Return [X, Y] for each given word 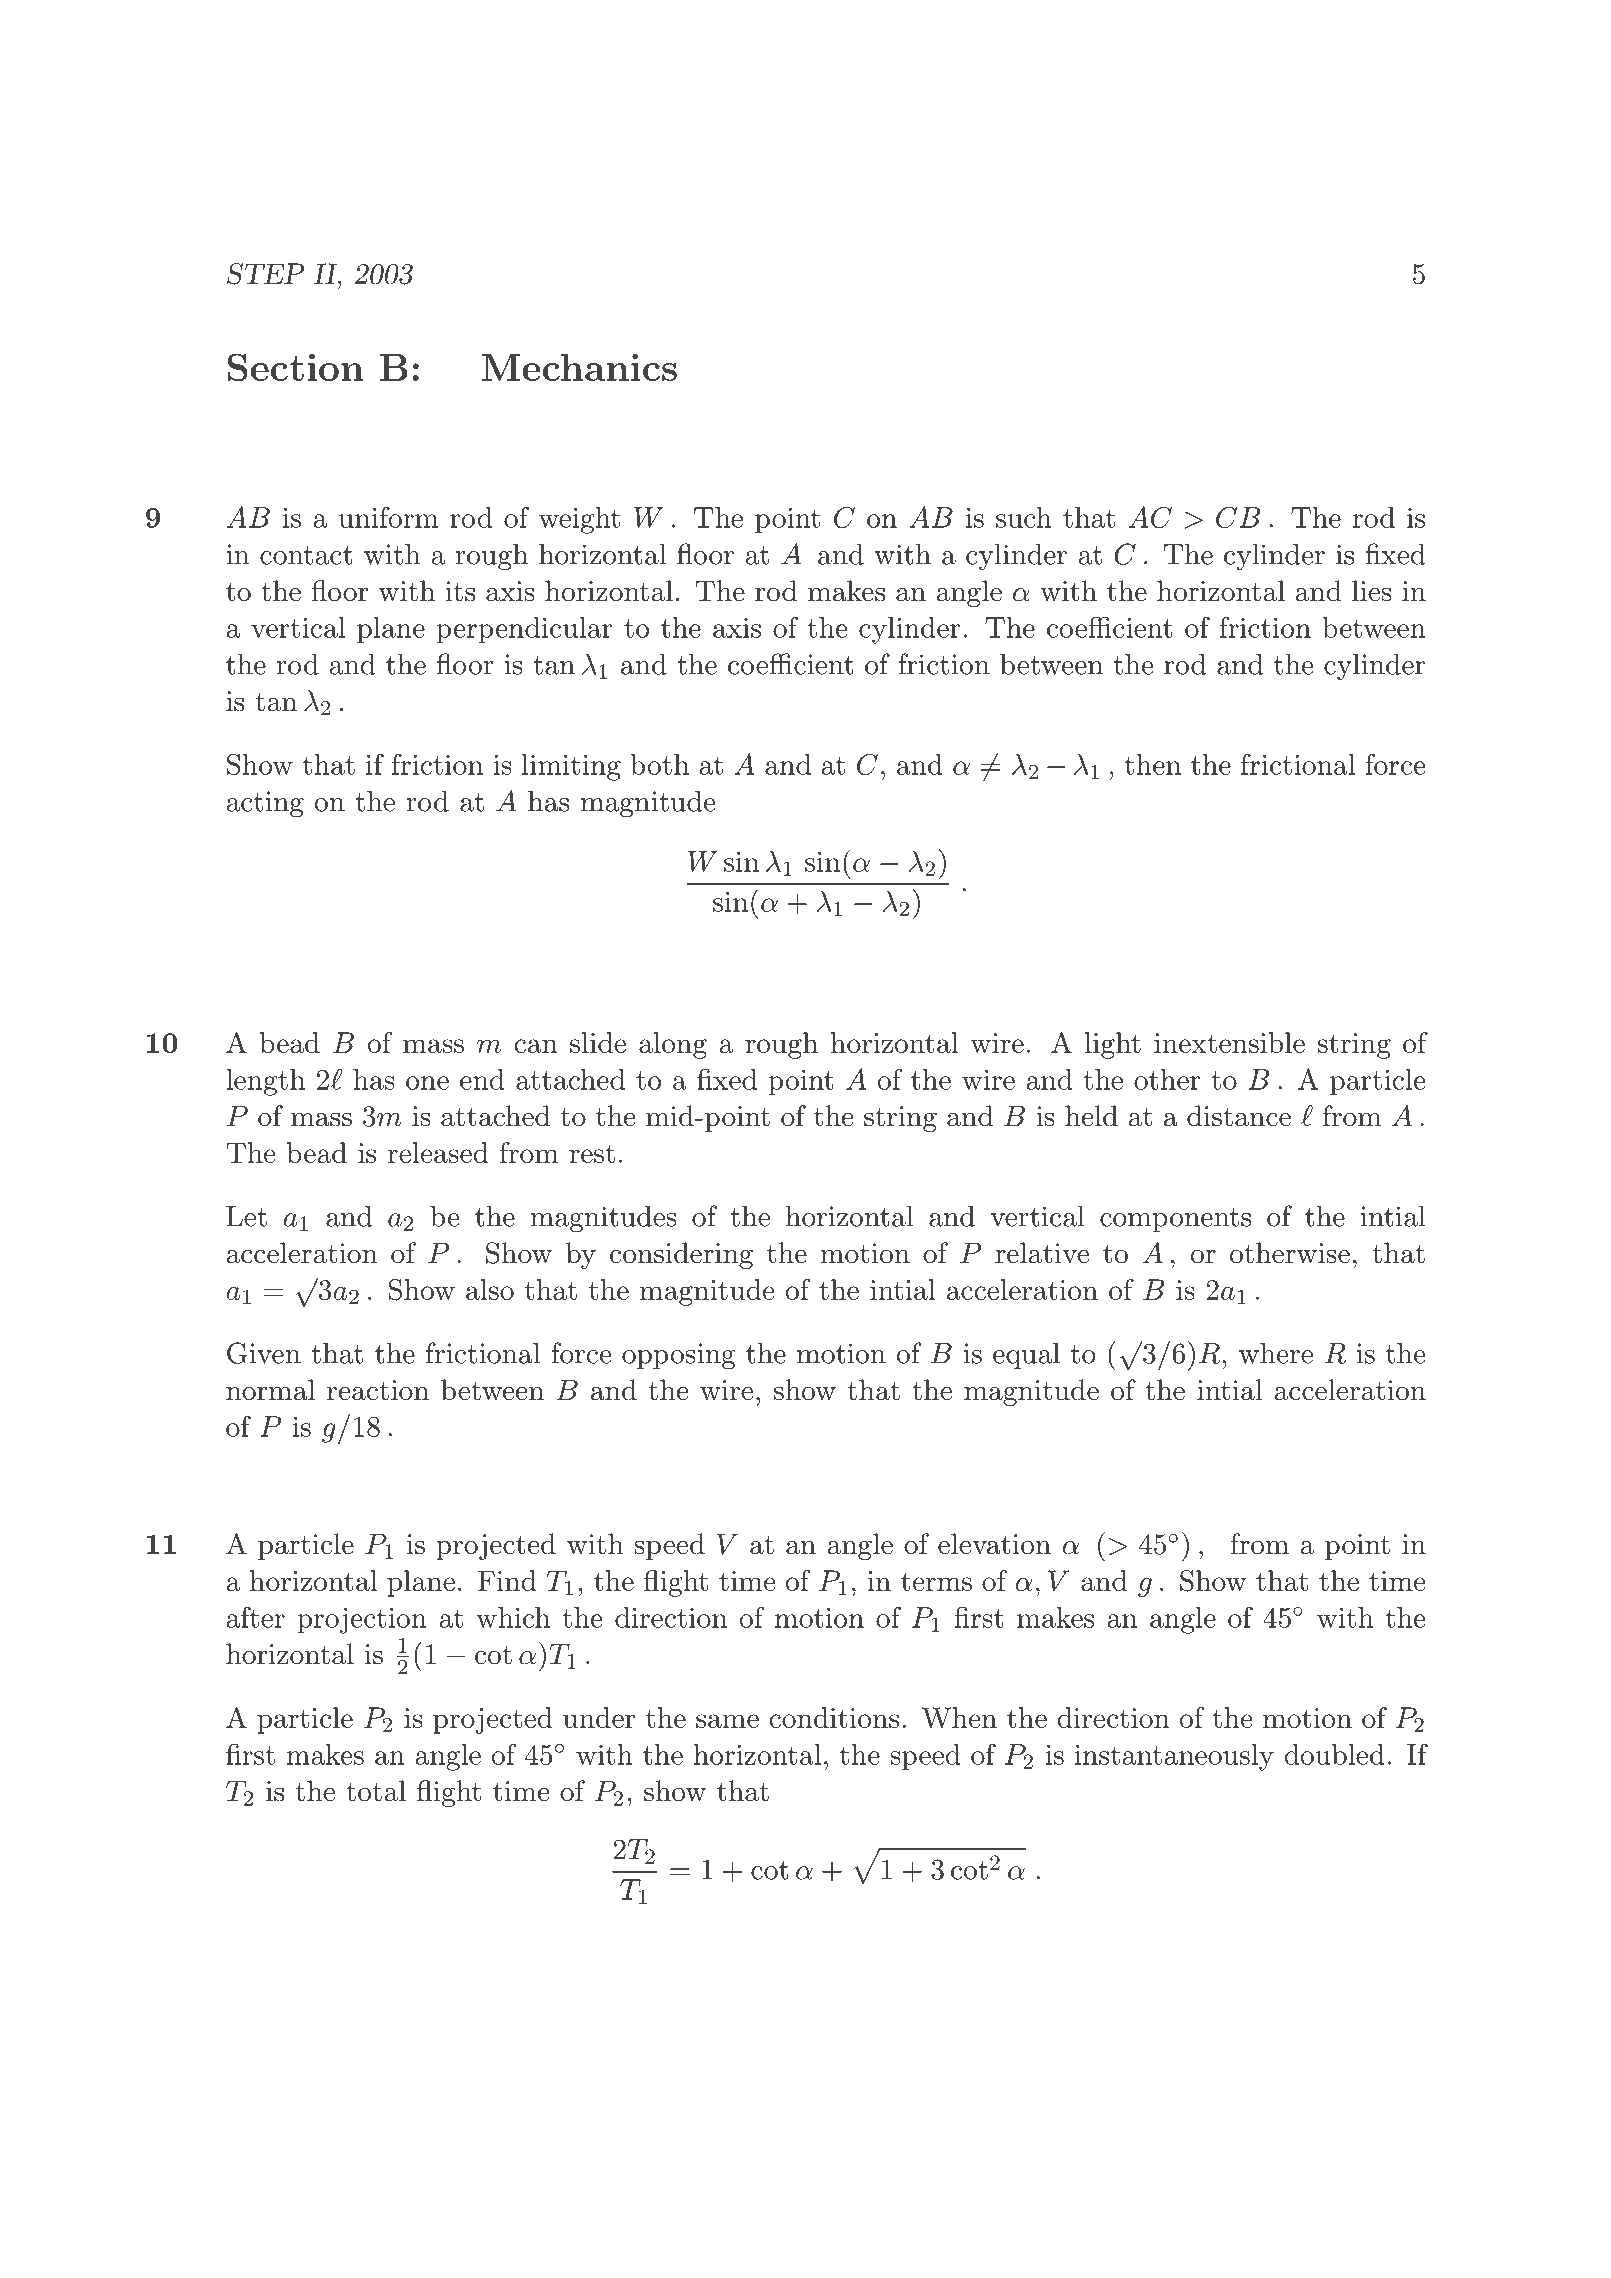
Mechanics [579, 367]
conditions [834, 1717]
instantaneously [1174, 1757]
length [265, 1082]
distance [1239, 1116]
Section [296, 367]
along [673, 1045]
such [1024, 517]
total [376, 1791]
